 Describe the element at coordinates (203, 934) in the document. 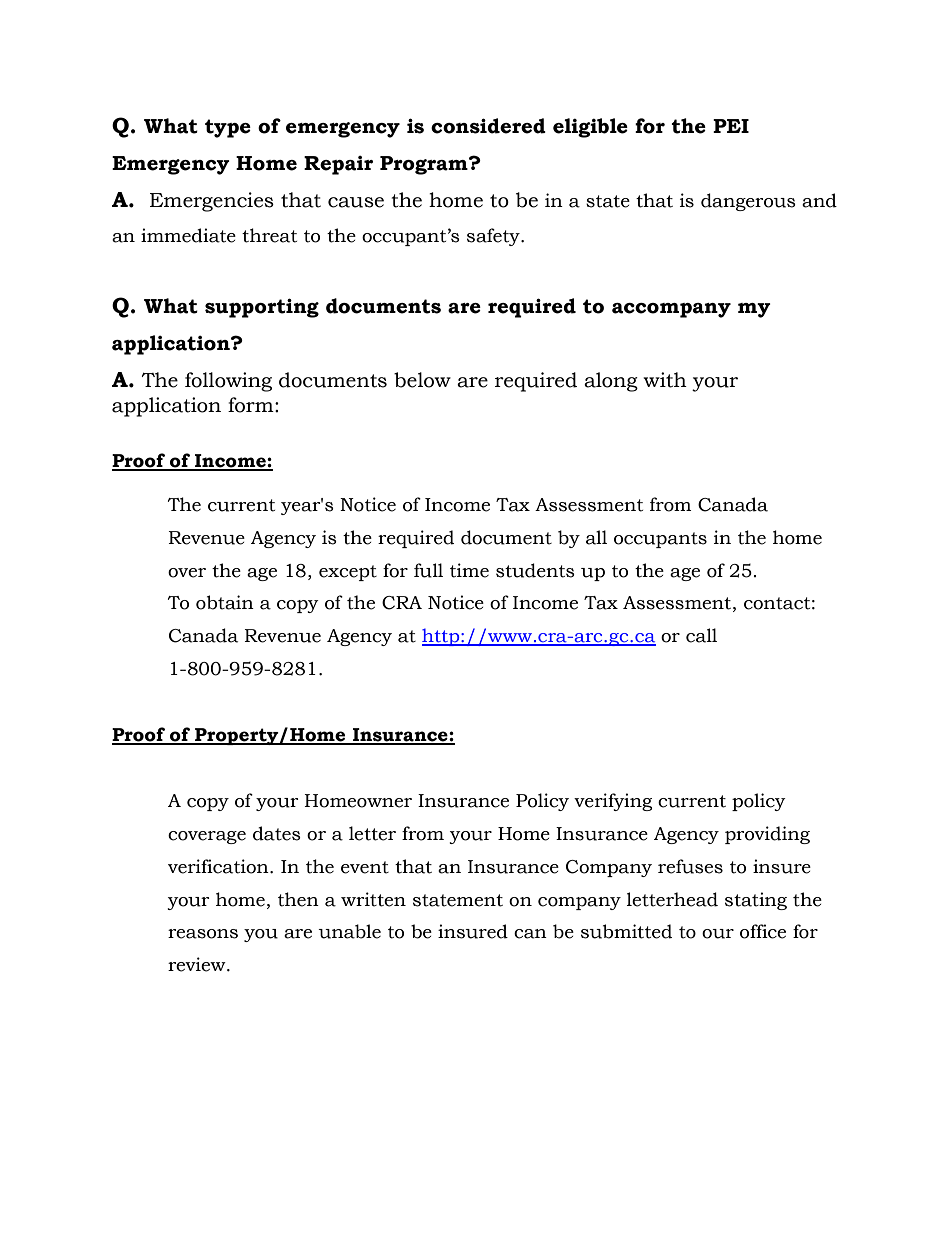

I see `reasons` at that location.
